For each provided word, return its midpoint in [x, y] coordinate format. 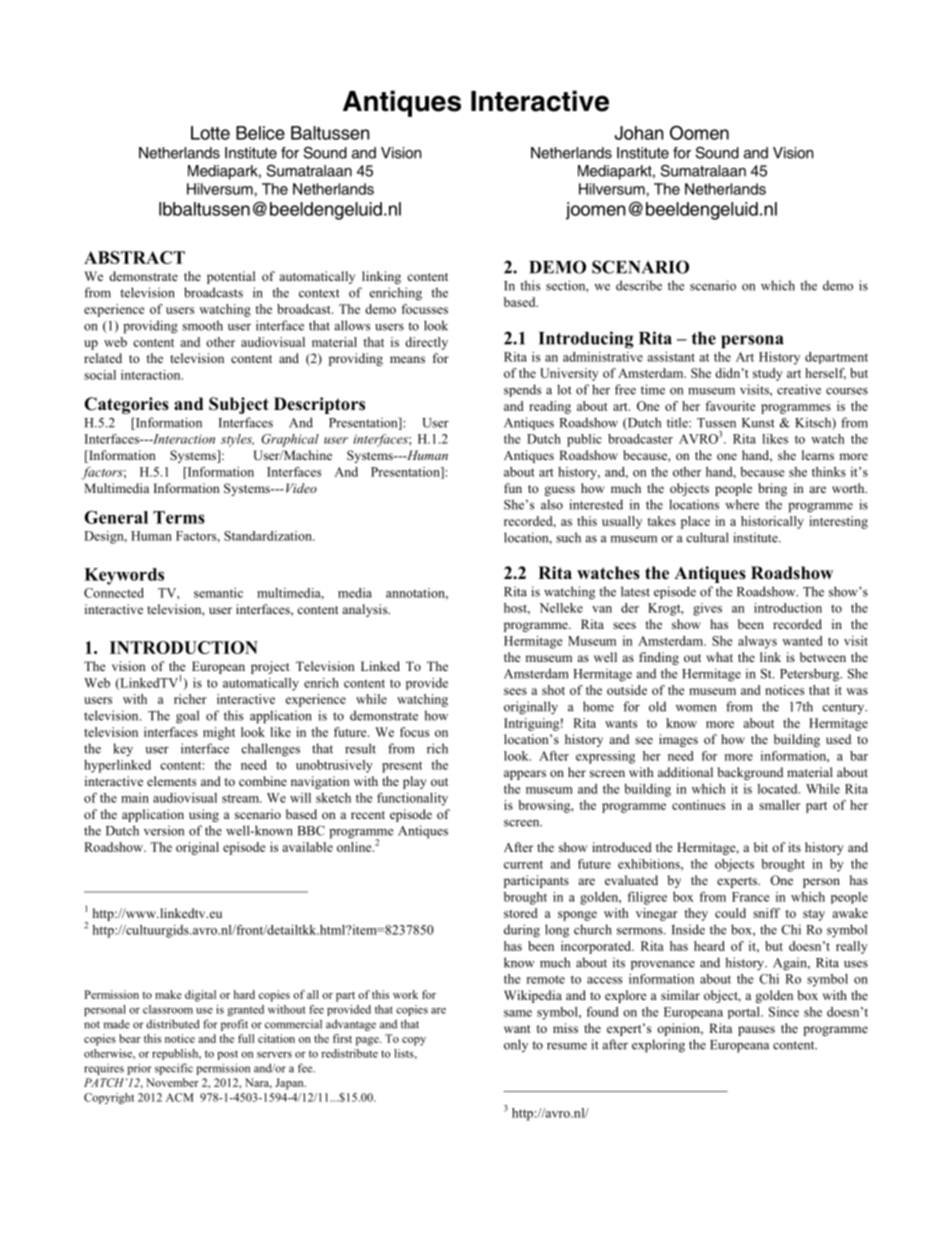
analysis [366, 610]
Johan [639, 133]
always [757, 642]
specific [174, 1069]
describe [639, 285]
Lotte [210, 133]
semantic [218, 593]
